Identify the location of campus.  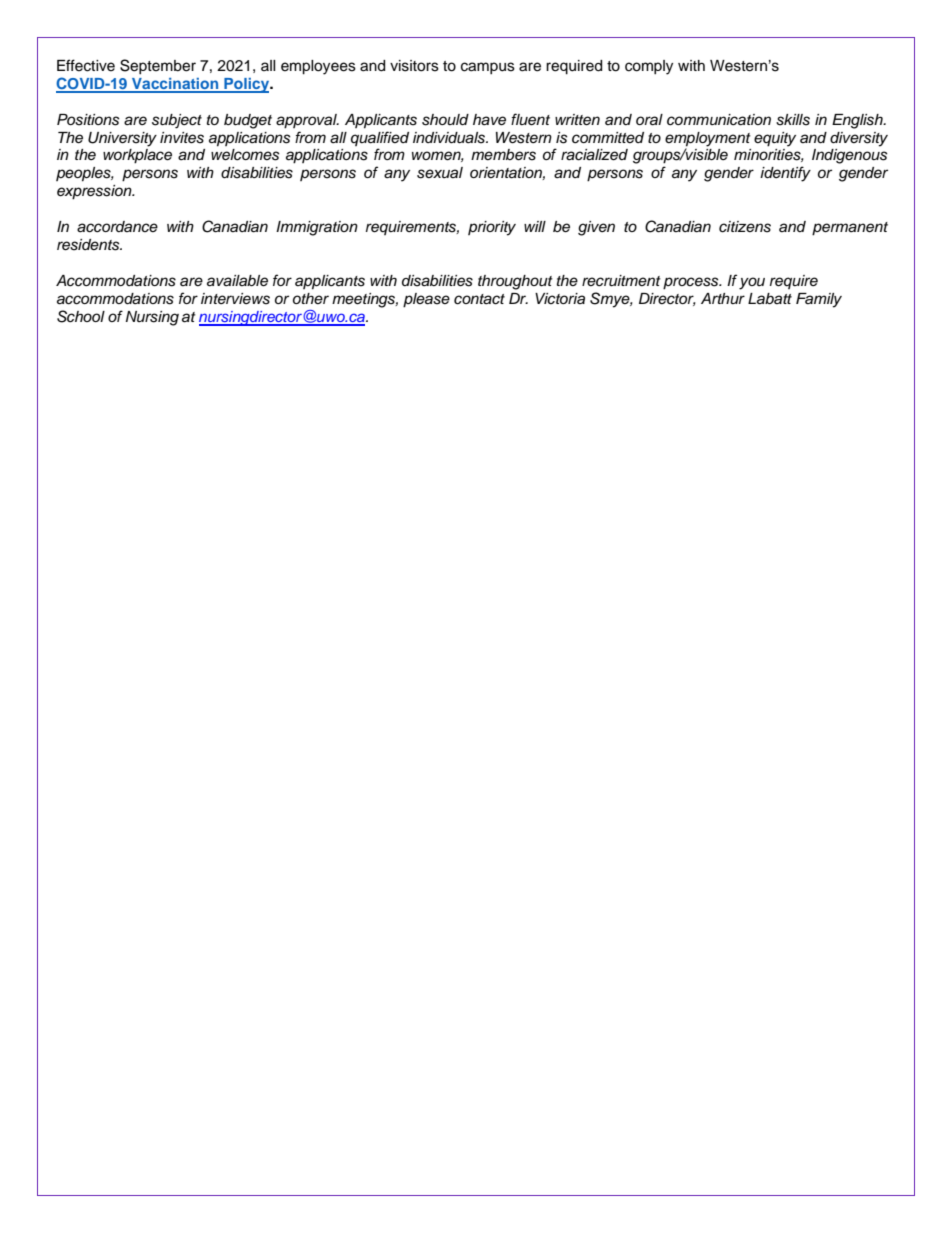
(488, 68).
